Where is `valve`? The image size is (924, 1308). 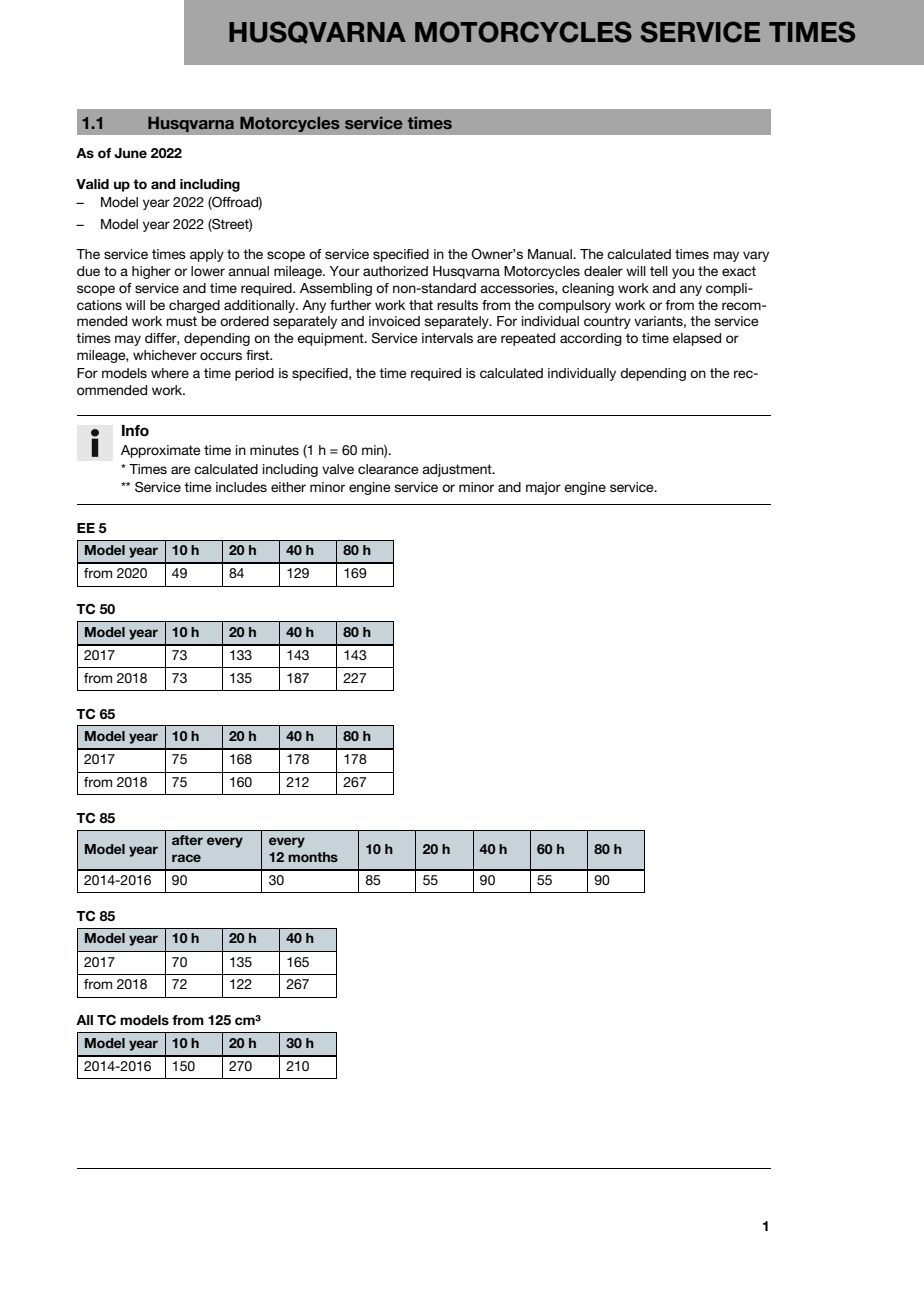
valve is located at coordinates (338, 469).
